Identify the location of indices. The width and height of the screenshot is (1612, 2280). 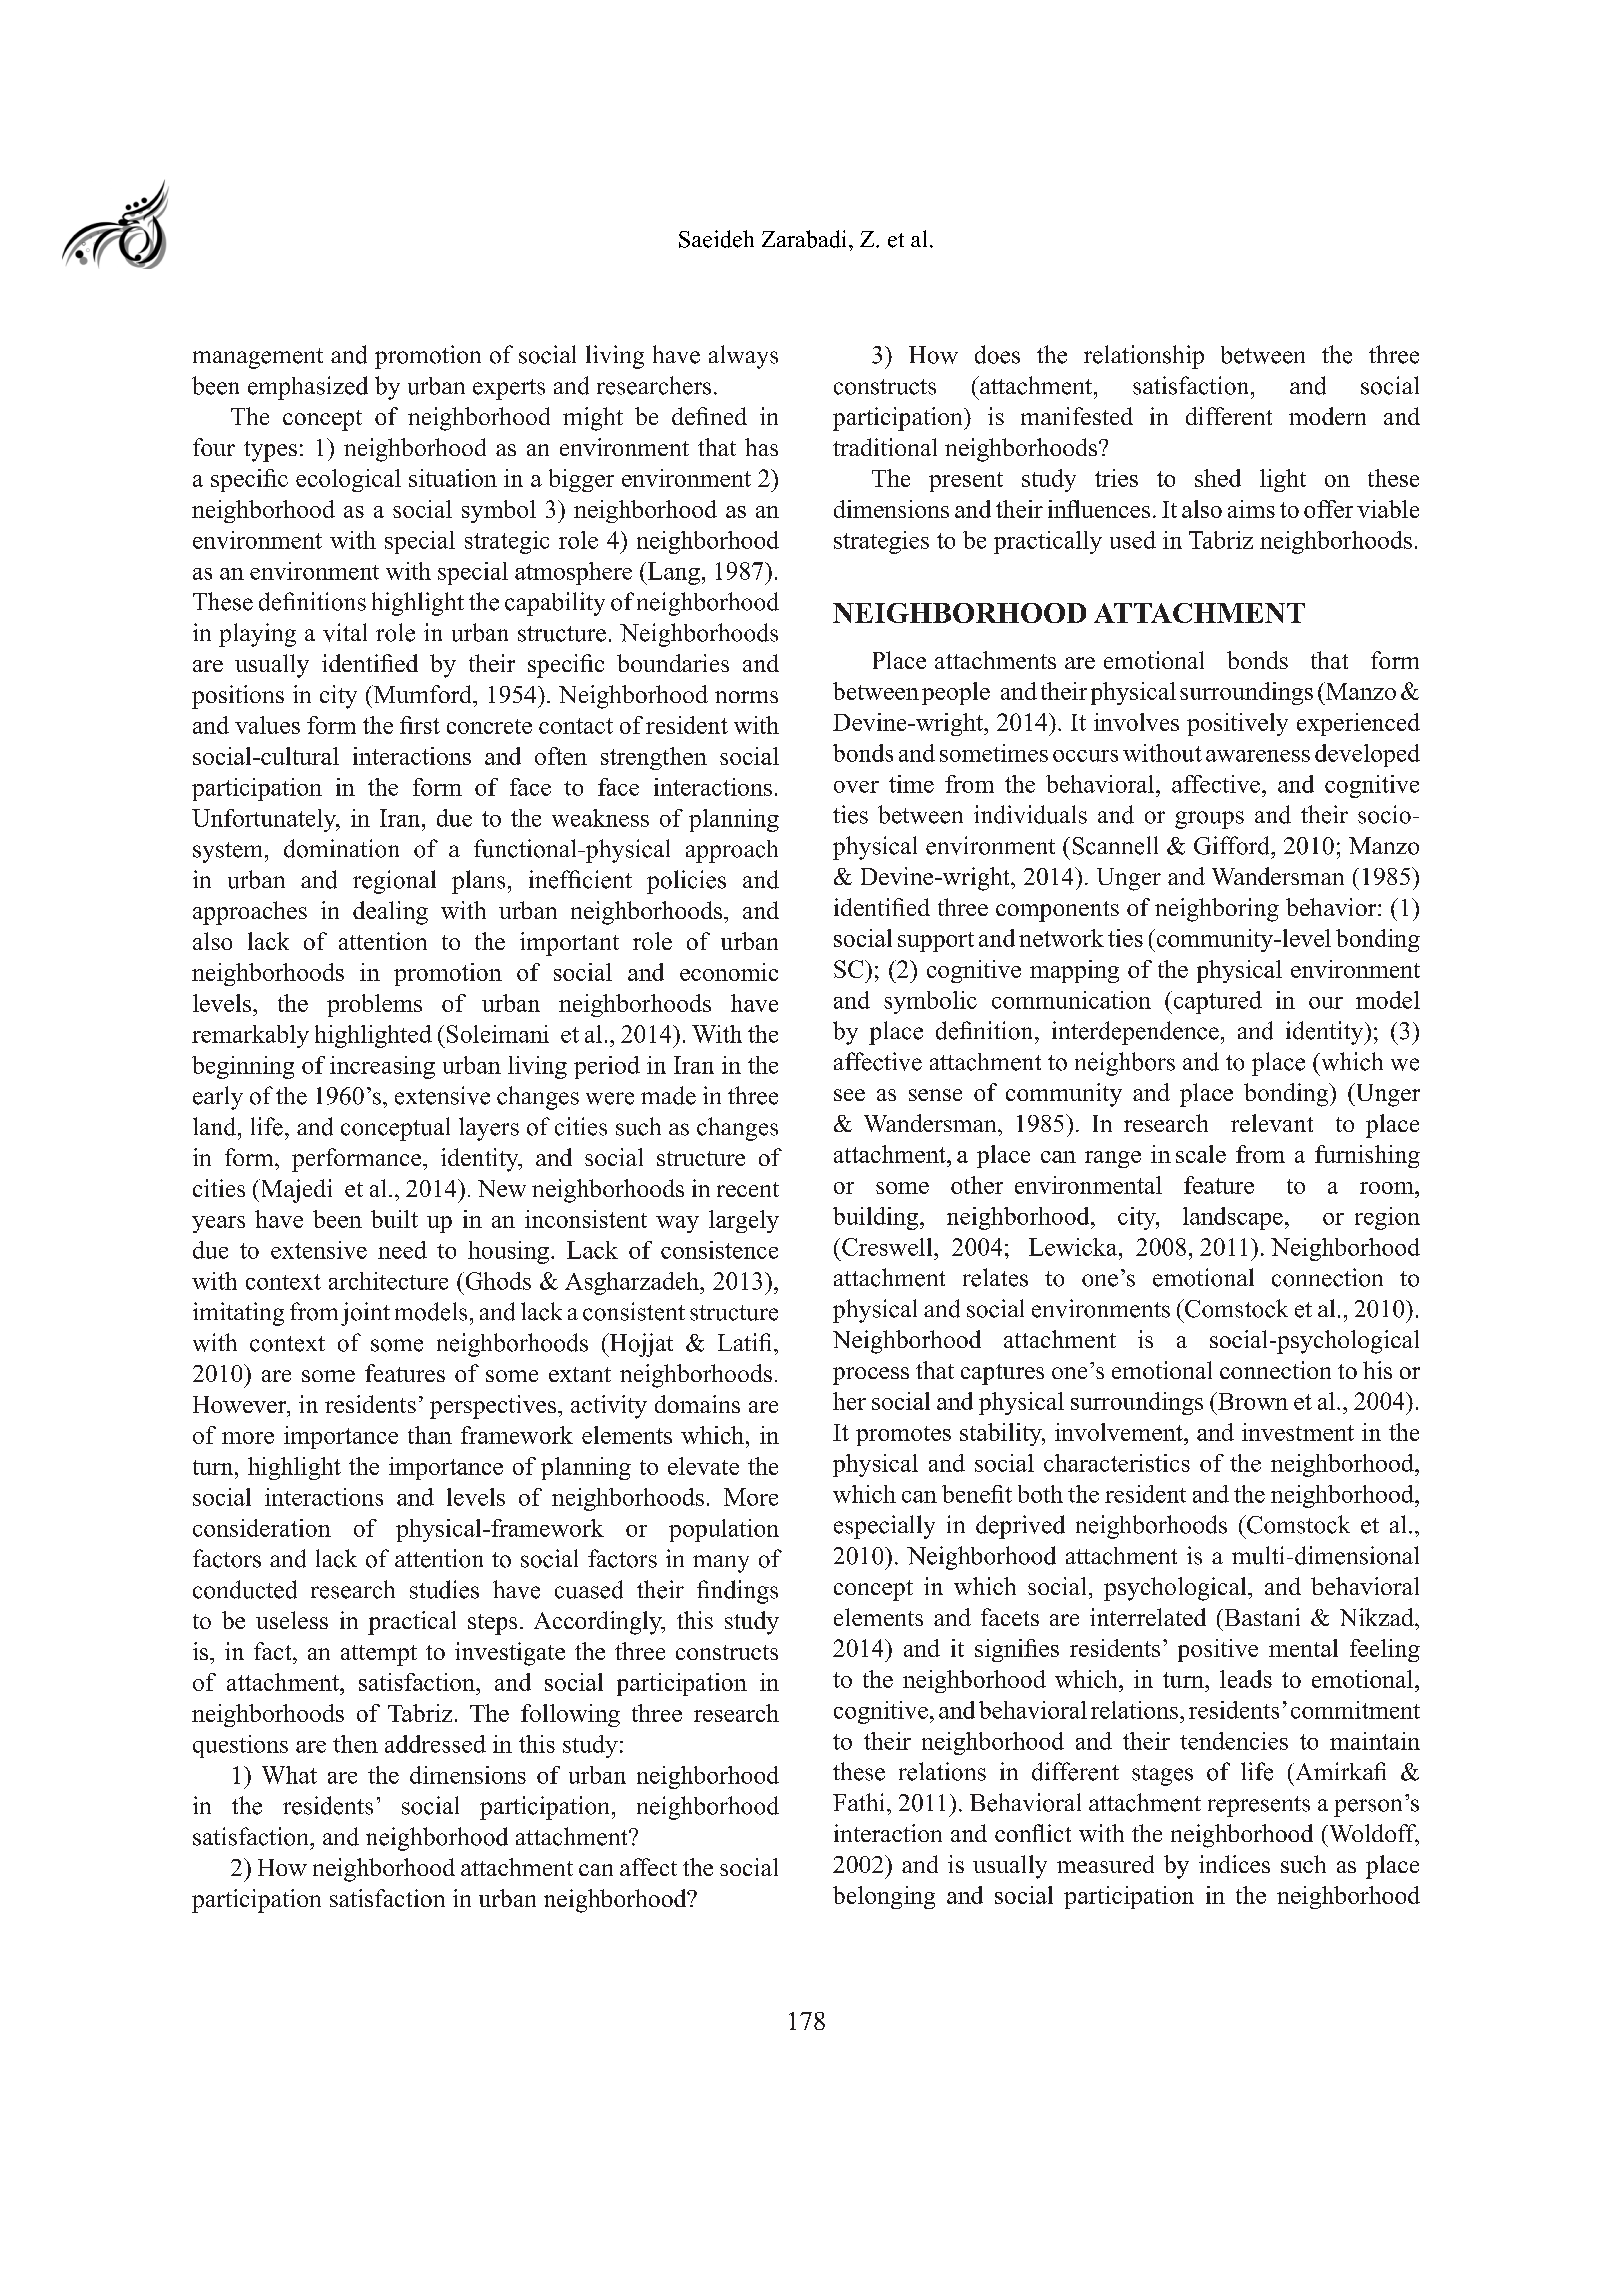
(1234, 1864).
